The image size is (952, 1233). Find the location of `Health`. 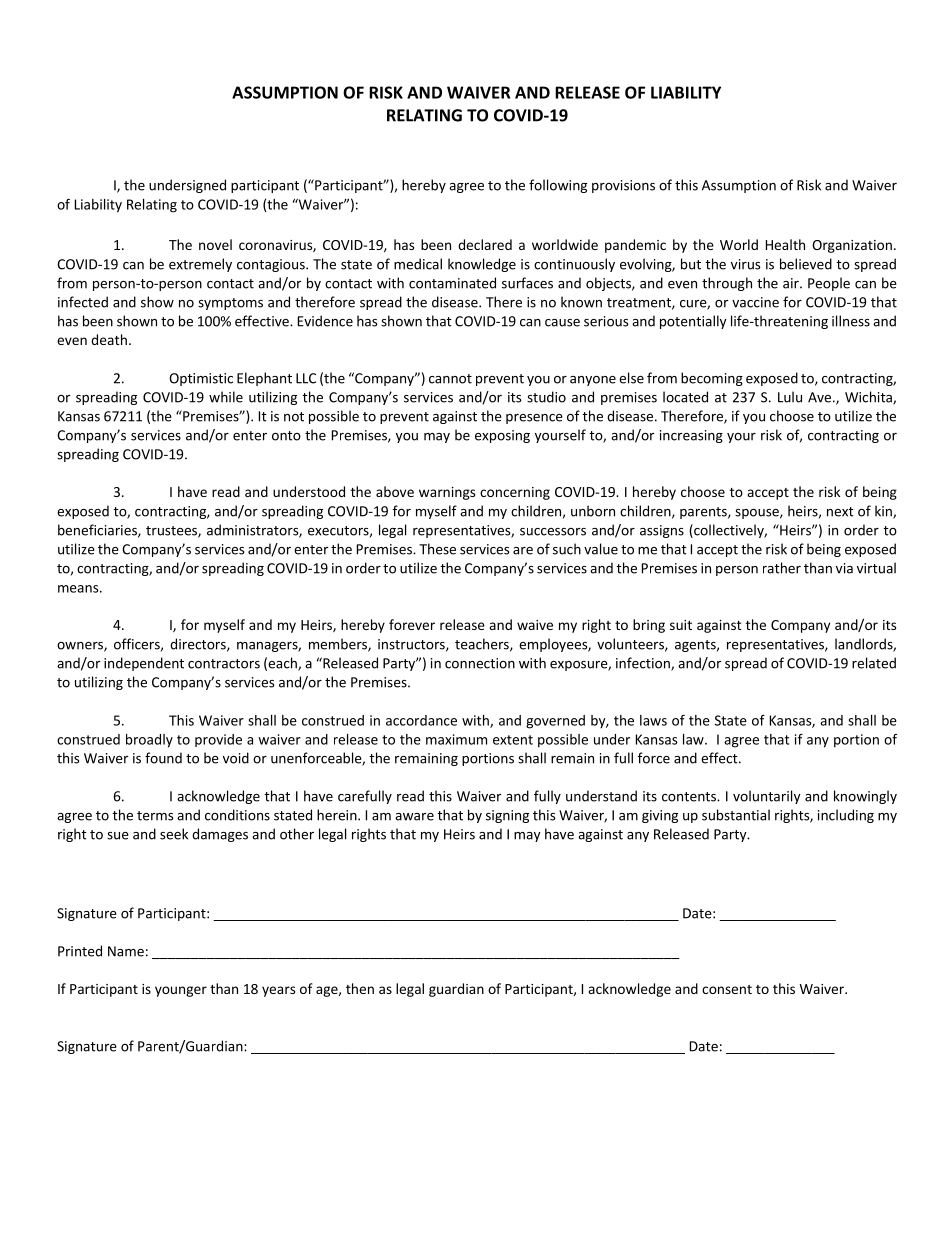

Health is located at coordinates (785, 244).
